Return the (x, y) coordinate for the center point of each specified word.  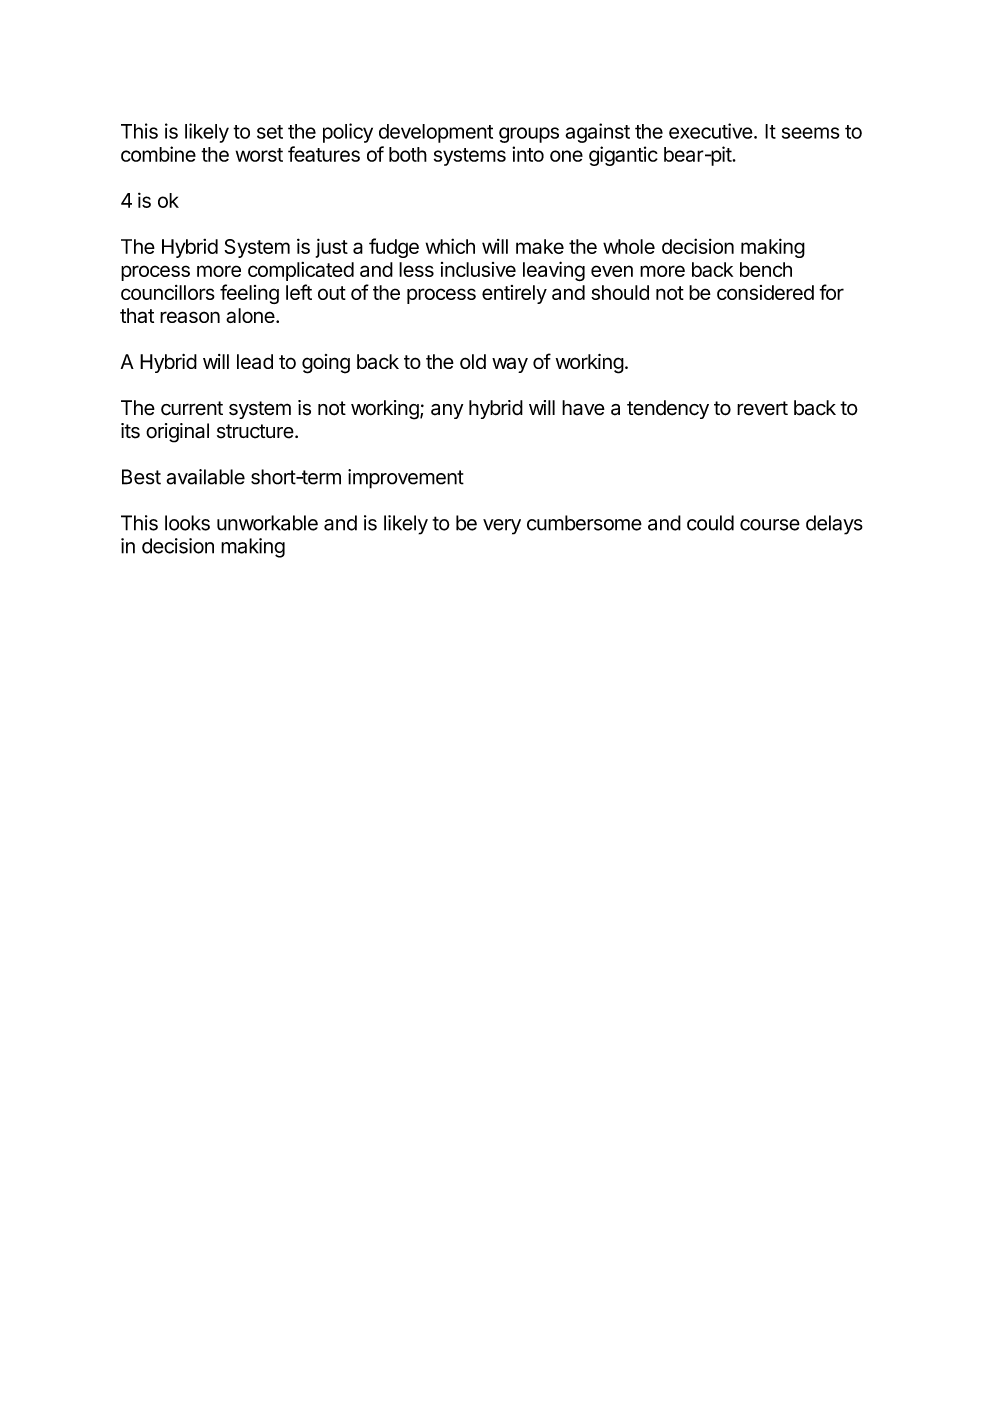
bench (766, 269)
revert (762, 408)
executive (711, 131)
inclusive (478, 269)
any (447, 411)
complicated (301, 271)
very (502, 527)
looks (187, 523)
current (192, 408)
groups (529, 135)
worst (259, 155)
